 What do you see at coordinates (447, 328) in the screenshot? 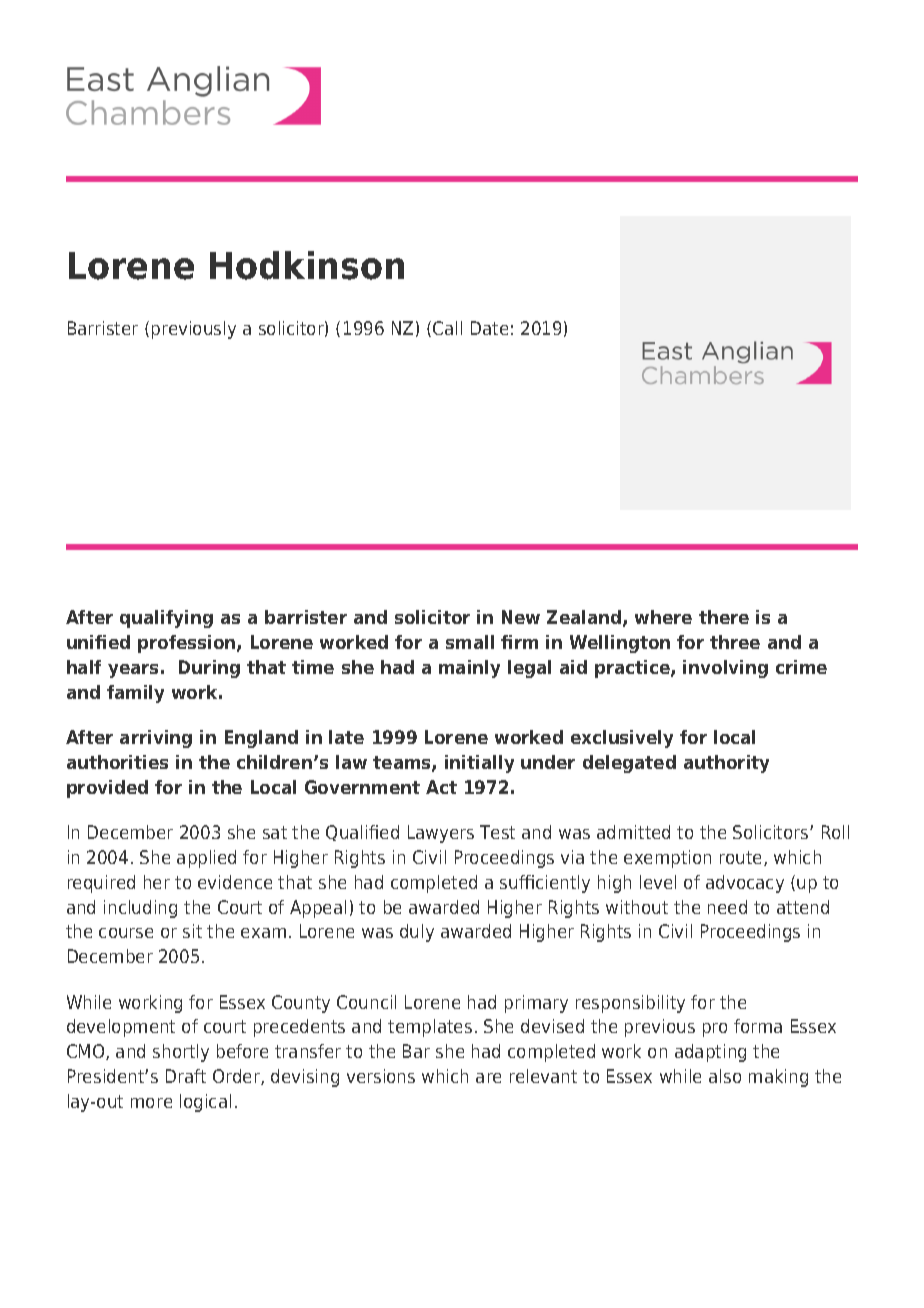
I see `Call` at bounding box center [447, 328].
